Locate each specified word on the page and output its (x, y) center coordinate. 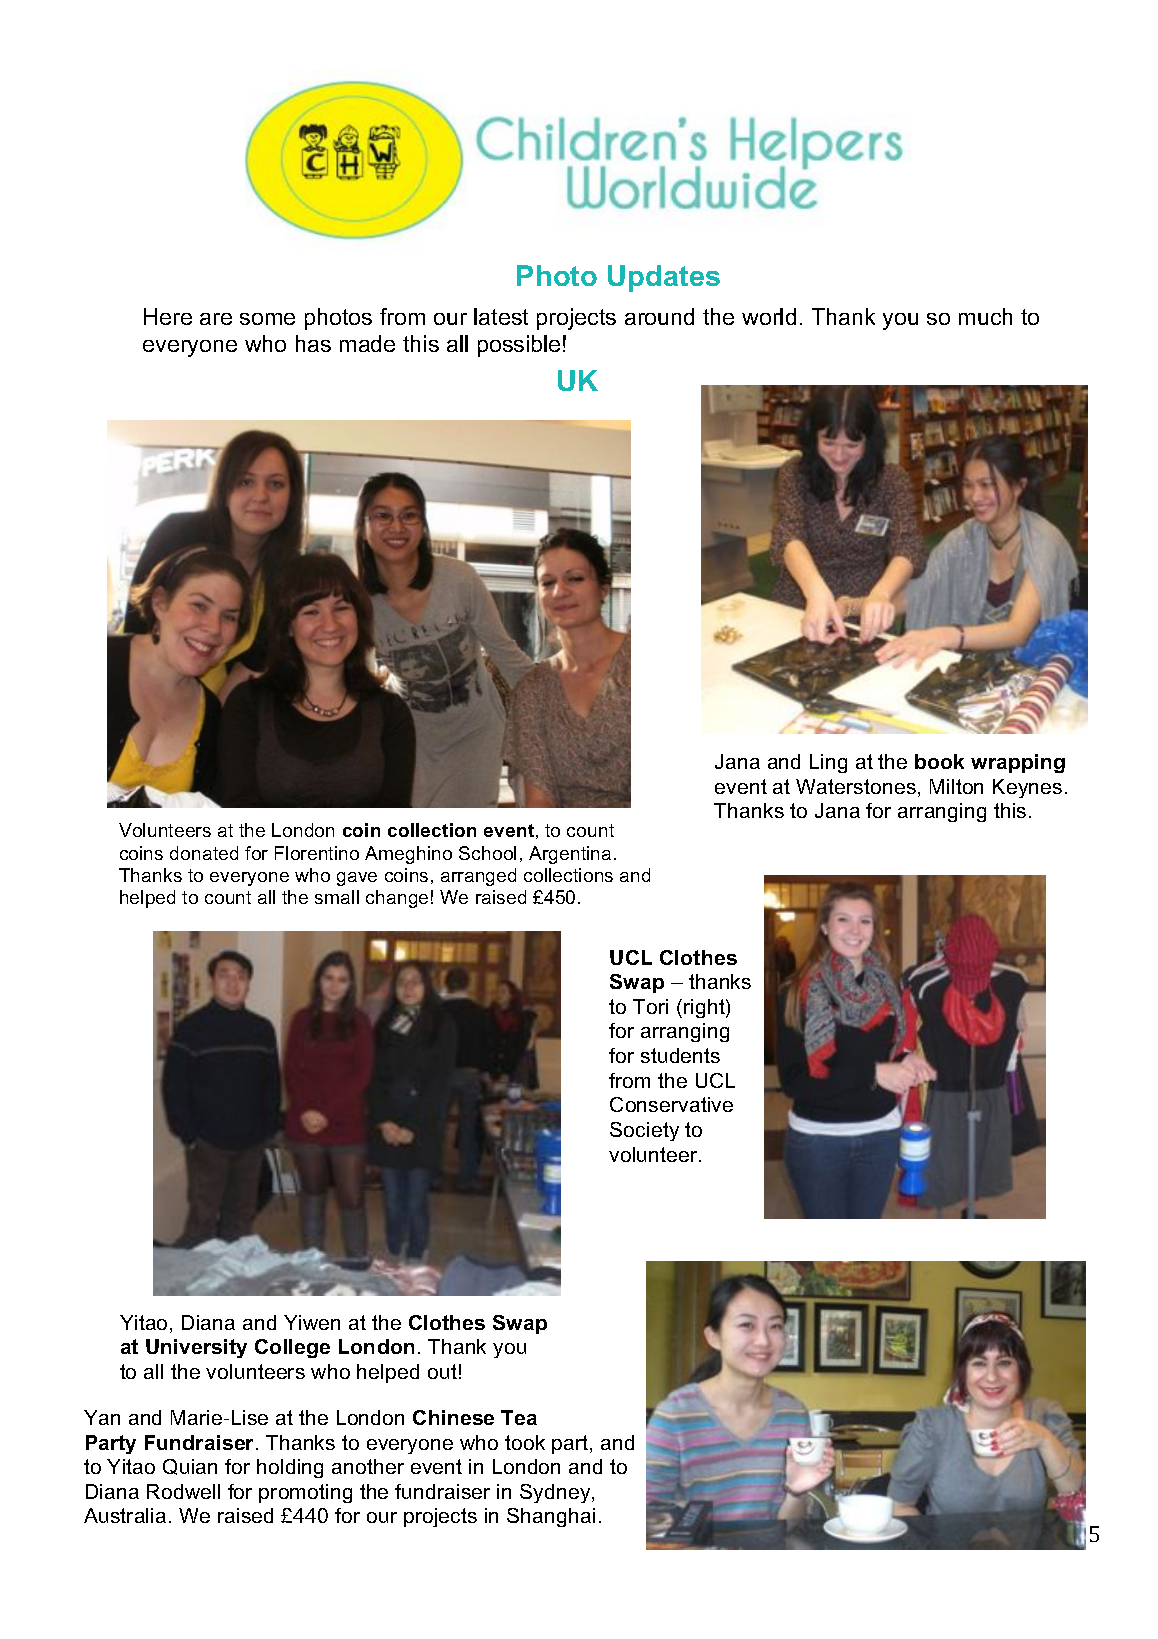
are (216, 319)
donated (204, 853)
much (985, 316)
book (939, 761)
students (680, 1055)
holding (290, 1468)
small (337, 897)
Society (644, 1131)
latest (501, 316)
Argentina (570, 855)
